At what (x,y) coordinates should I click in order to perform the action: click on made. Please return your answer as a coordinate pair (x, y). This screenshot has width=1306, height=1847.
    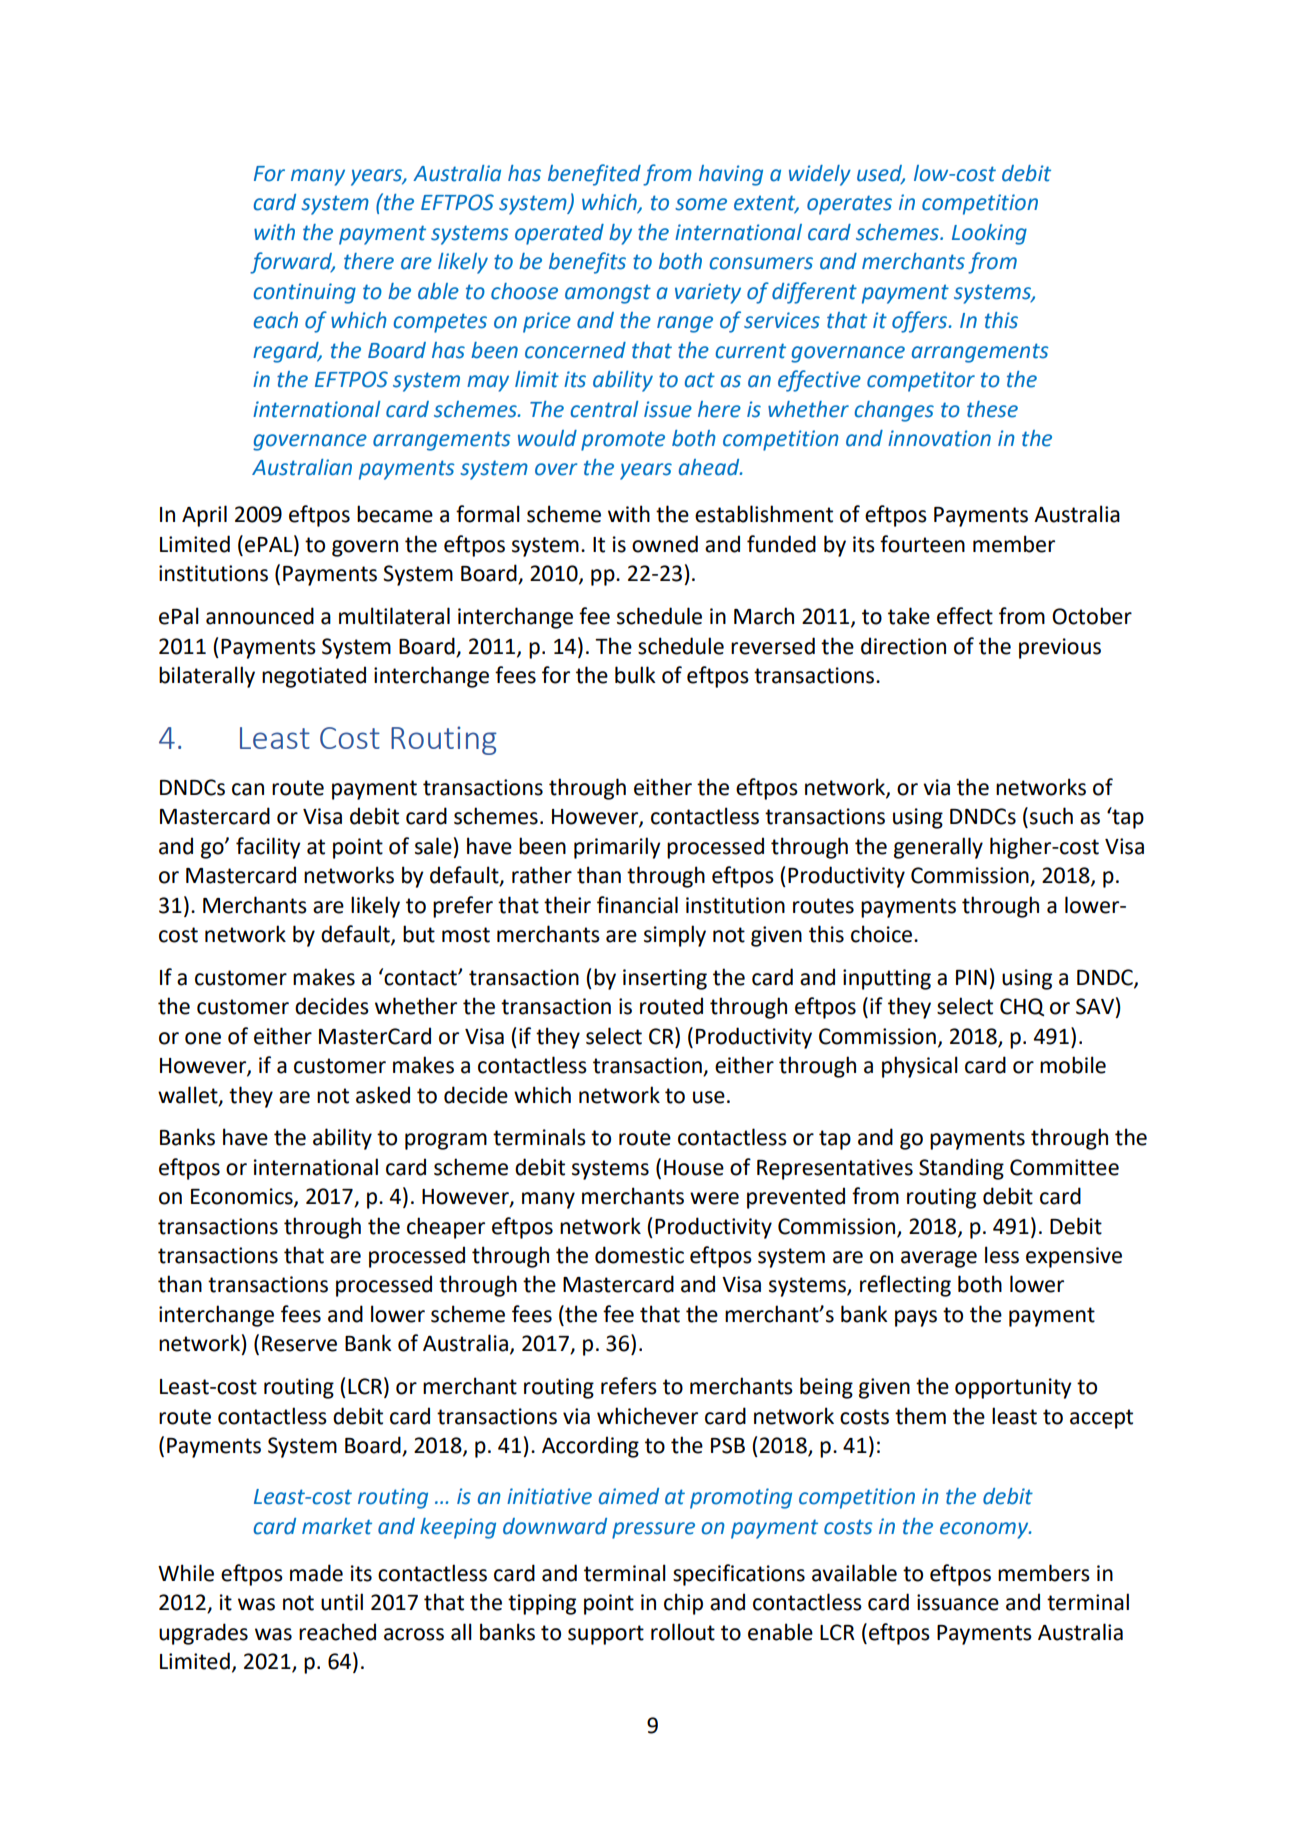
    Looking at the image, I should click on (316, 1573).
